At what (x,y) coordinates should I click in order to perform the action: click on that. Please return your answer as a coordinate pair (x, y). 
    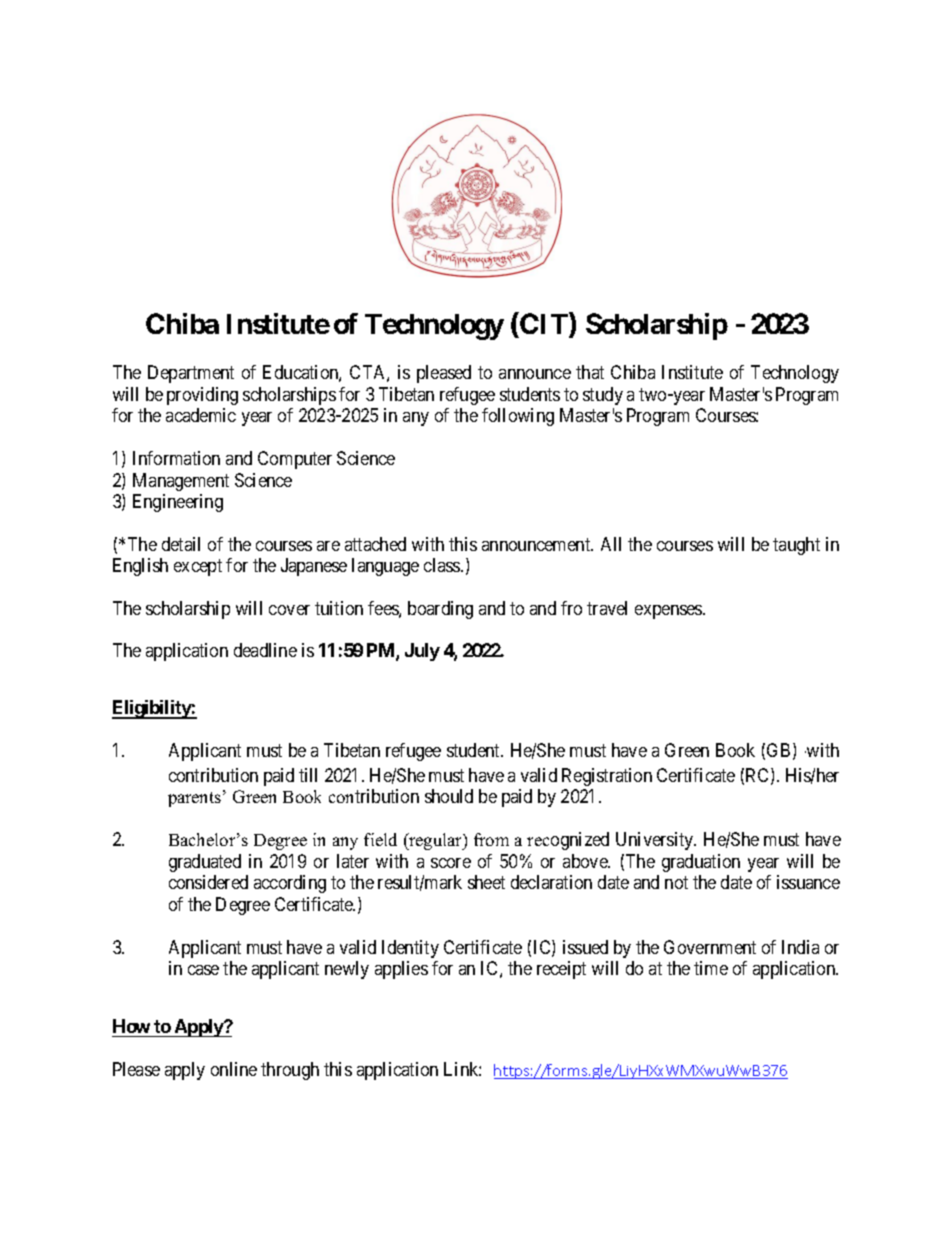
    Looking at the image, I should click on (590, 372).
